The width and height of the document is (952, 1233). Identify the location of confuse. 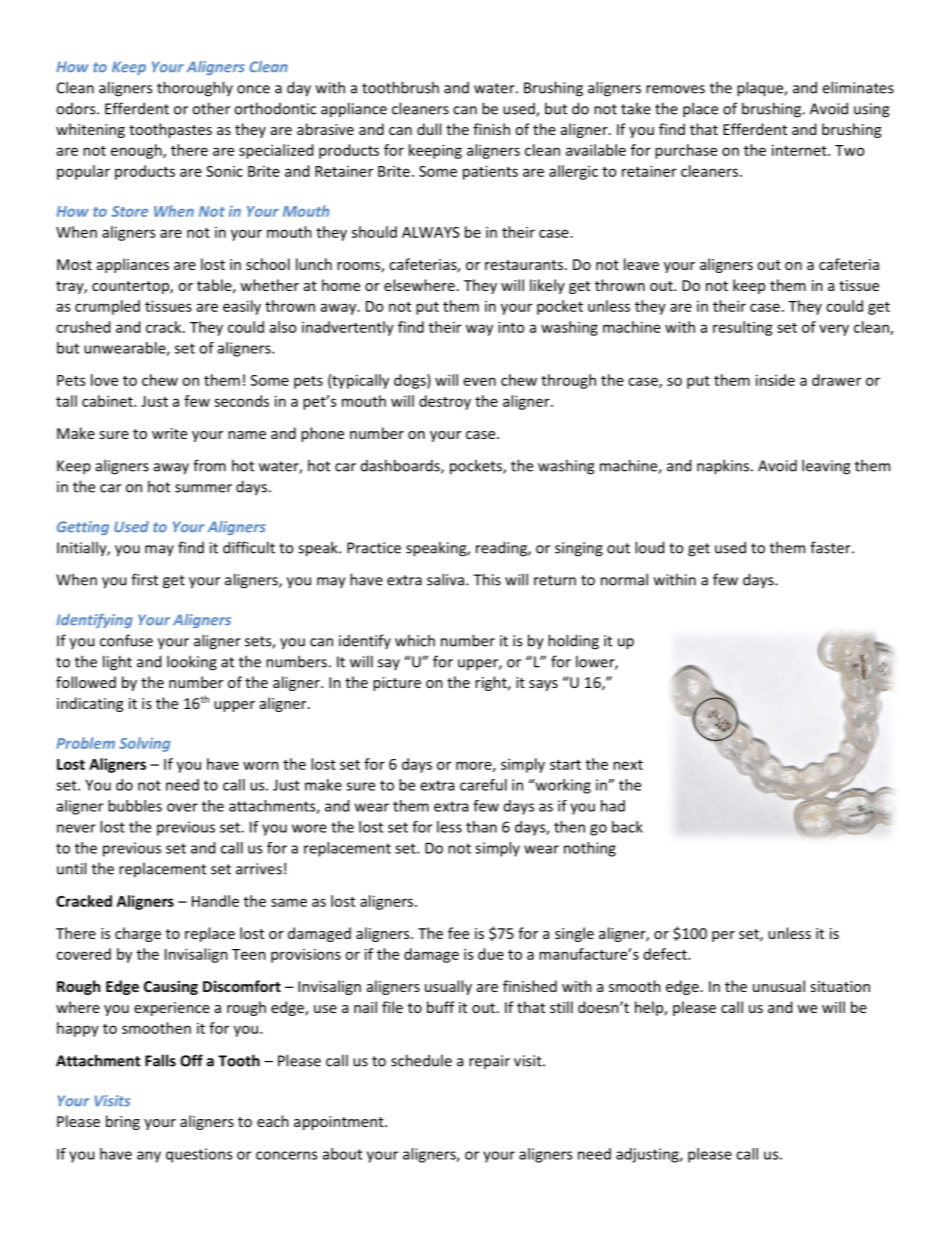
(126, 640).
